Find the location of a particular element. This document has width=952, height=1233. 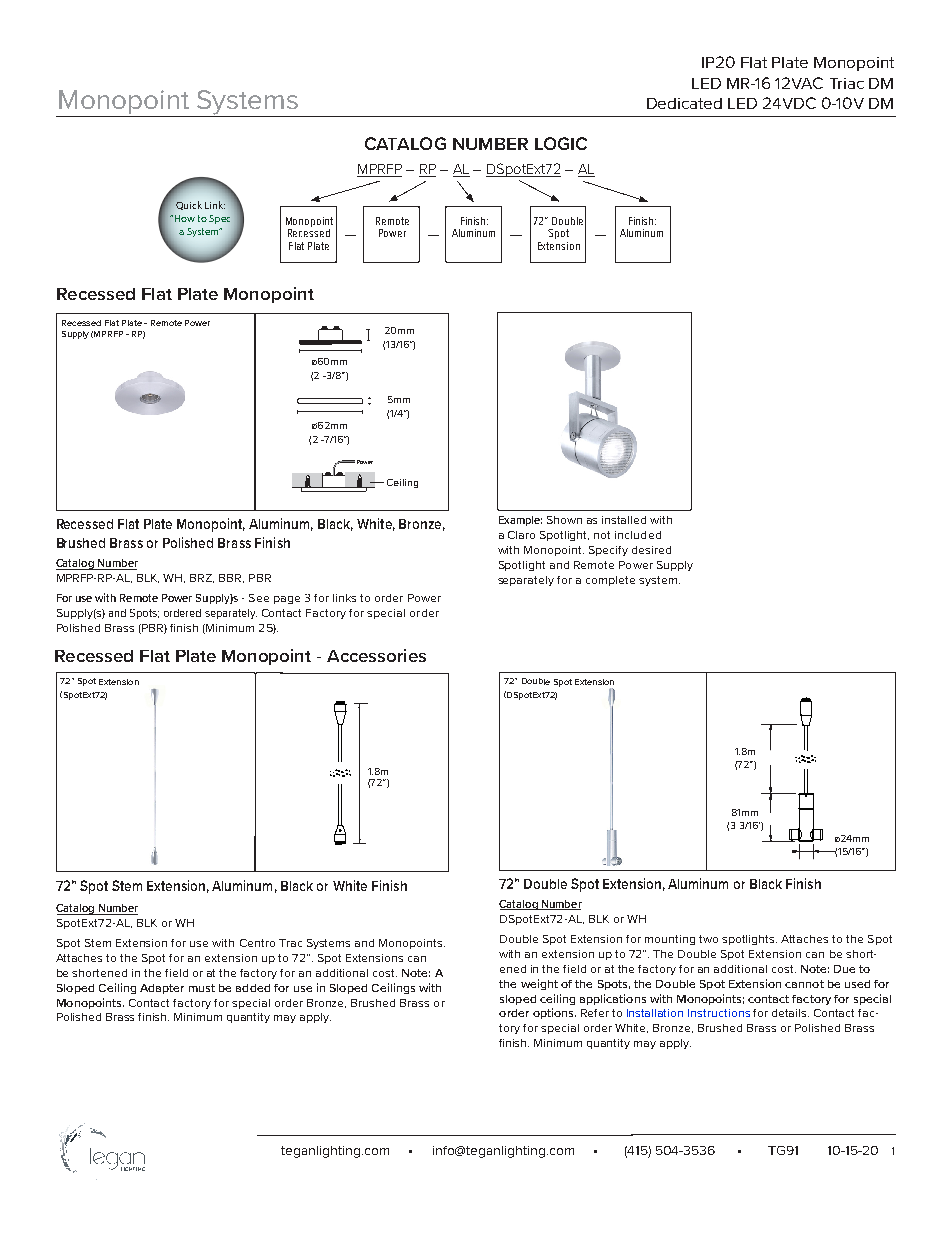

added is located at coordinates (253, 988).
